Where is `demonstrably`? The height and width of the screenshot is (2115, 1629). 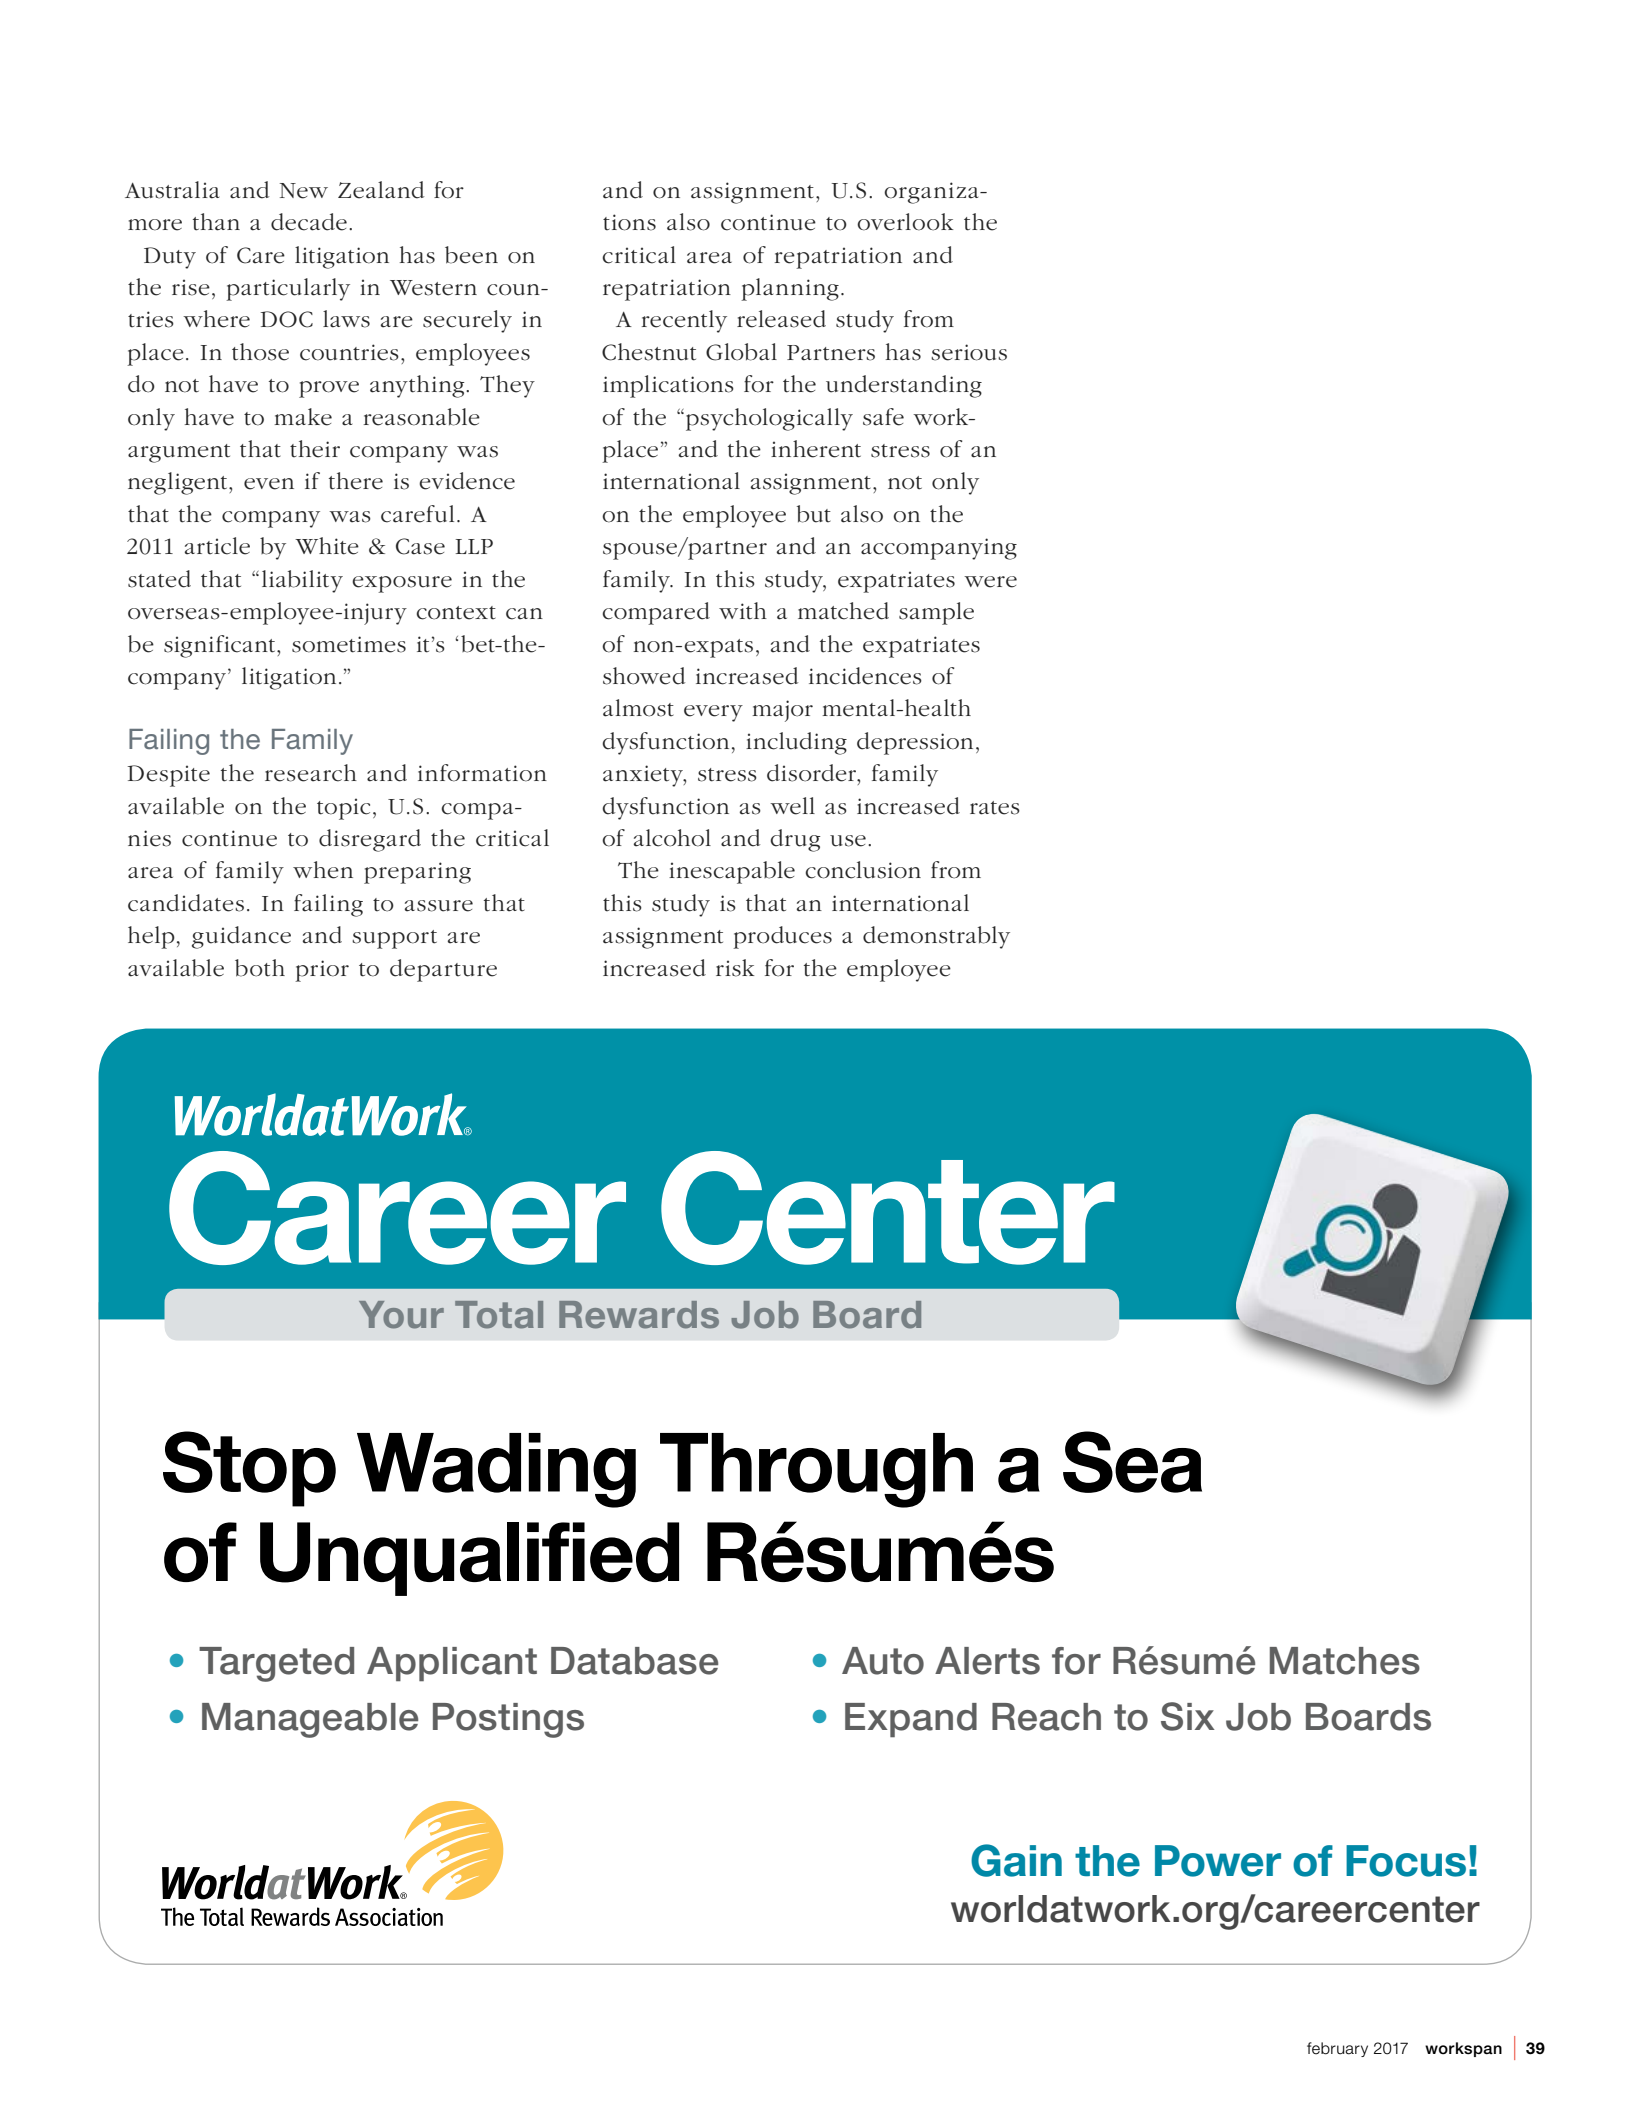 demonstrably is located at coordinates (936, 937).
